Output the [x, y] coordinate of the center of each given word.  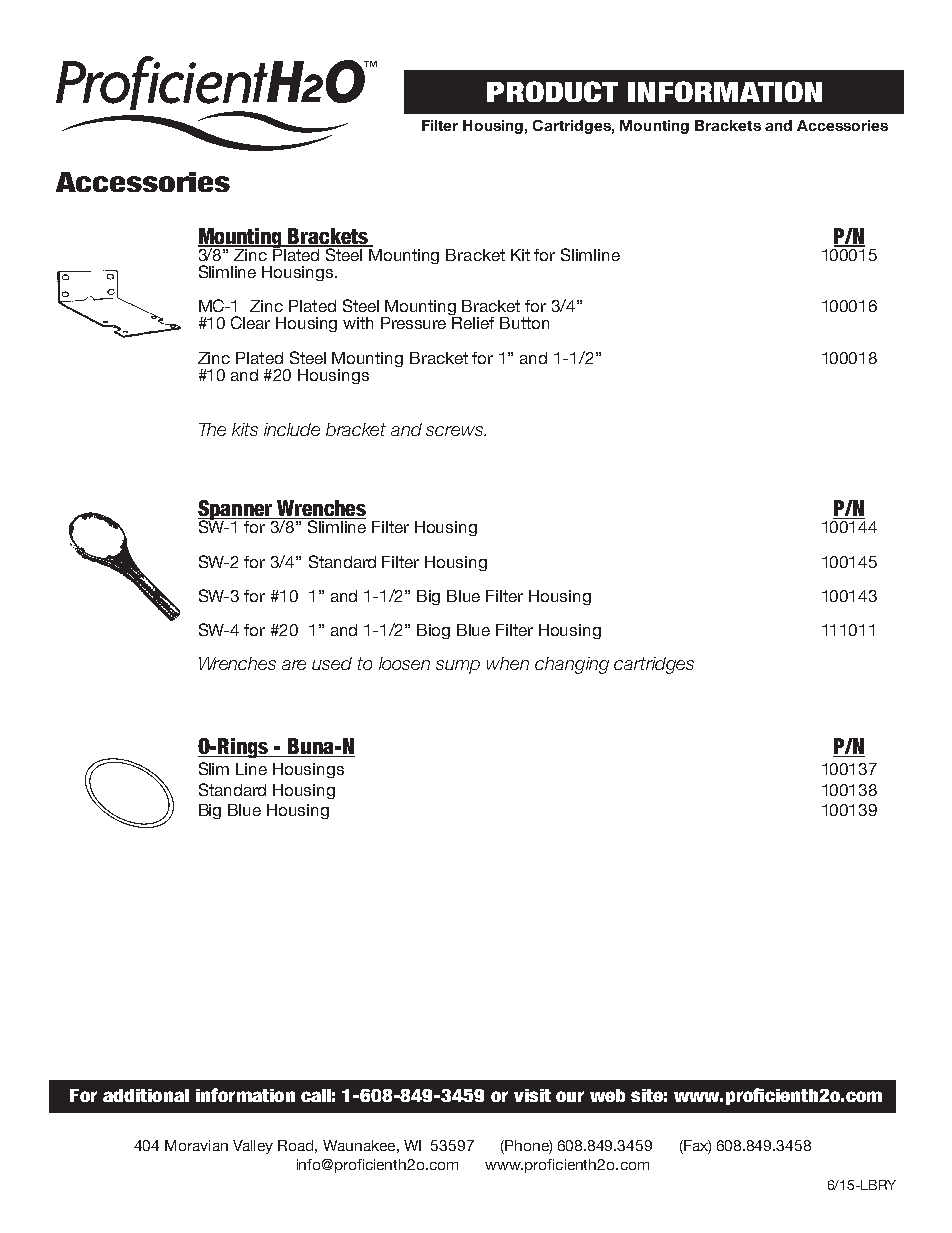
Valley [253, 1147]
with [358, 323]
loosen [404, 663]
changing [572, 665]
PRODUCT [552, 91]
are [294, 665]
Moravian [196, 1145]
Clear [250, 322]
